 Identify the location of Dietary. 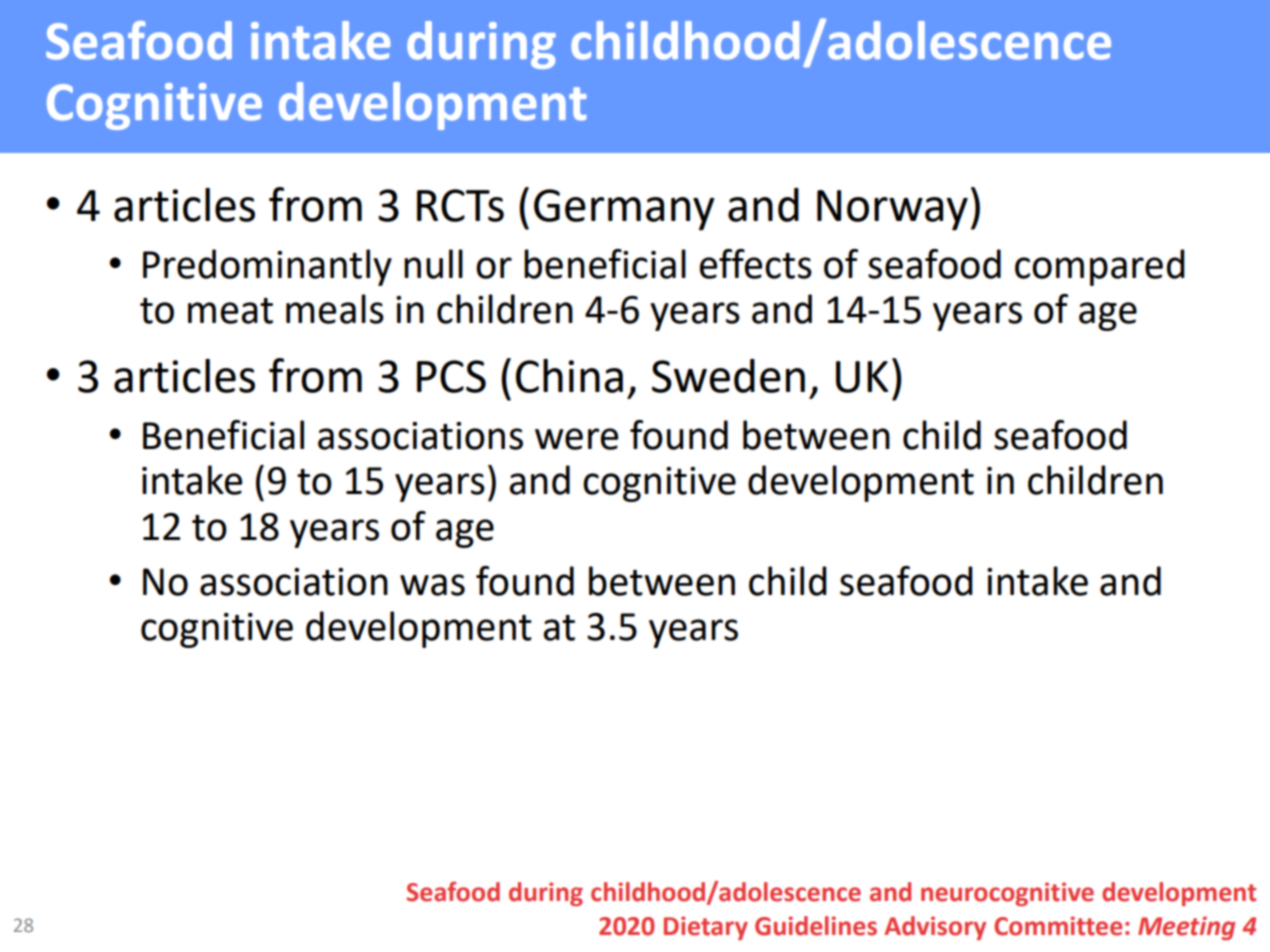
(706, 928).
